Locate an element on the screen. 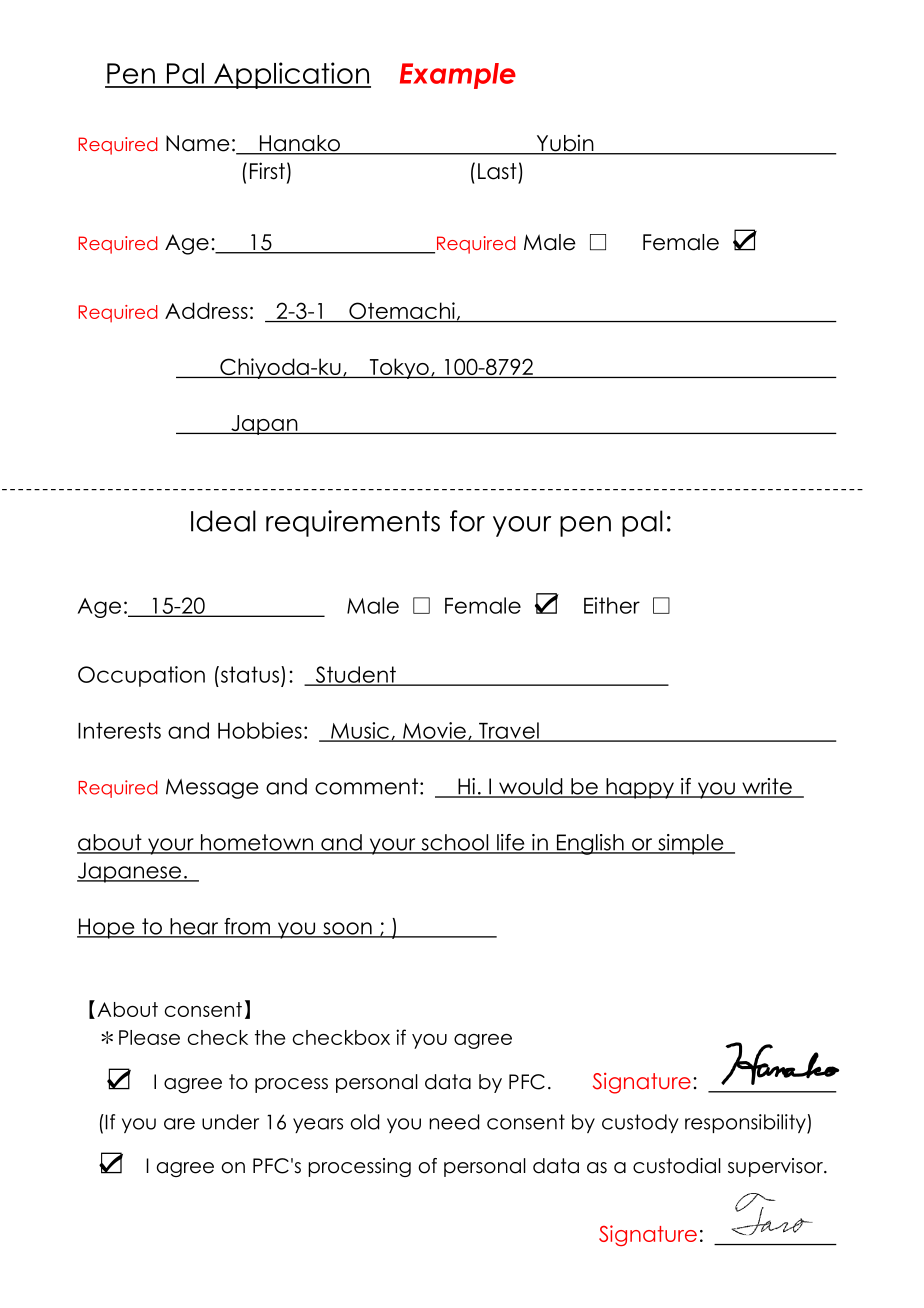 This screenshot has height=1308, width=924. requirements is located at coordinates (353, 523).
